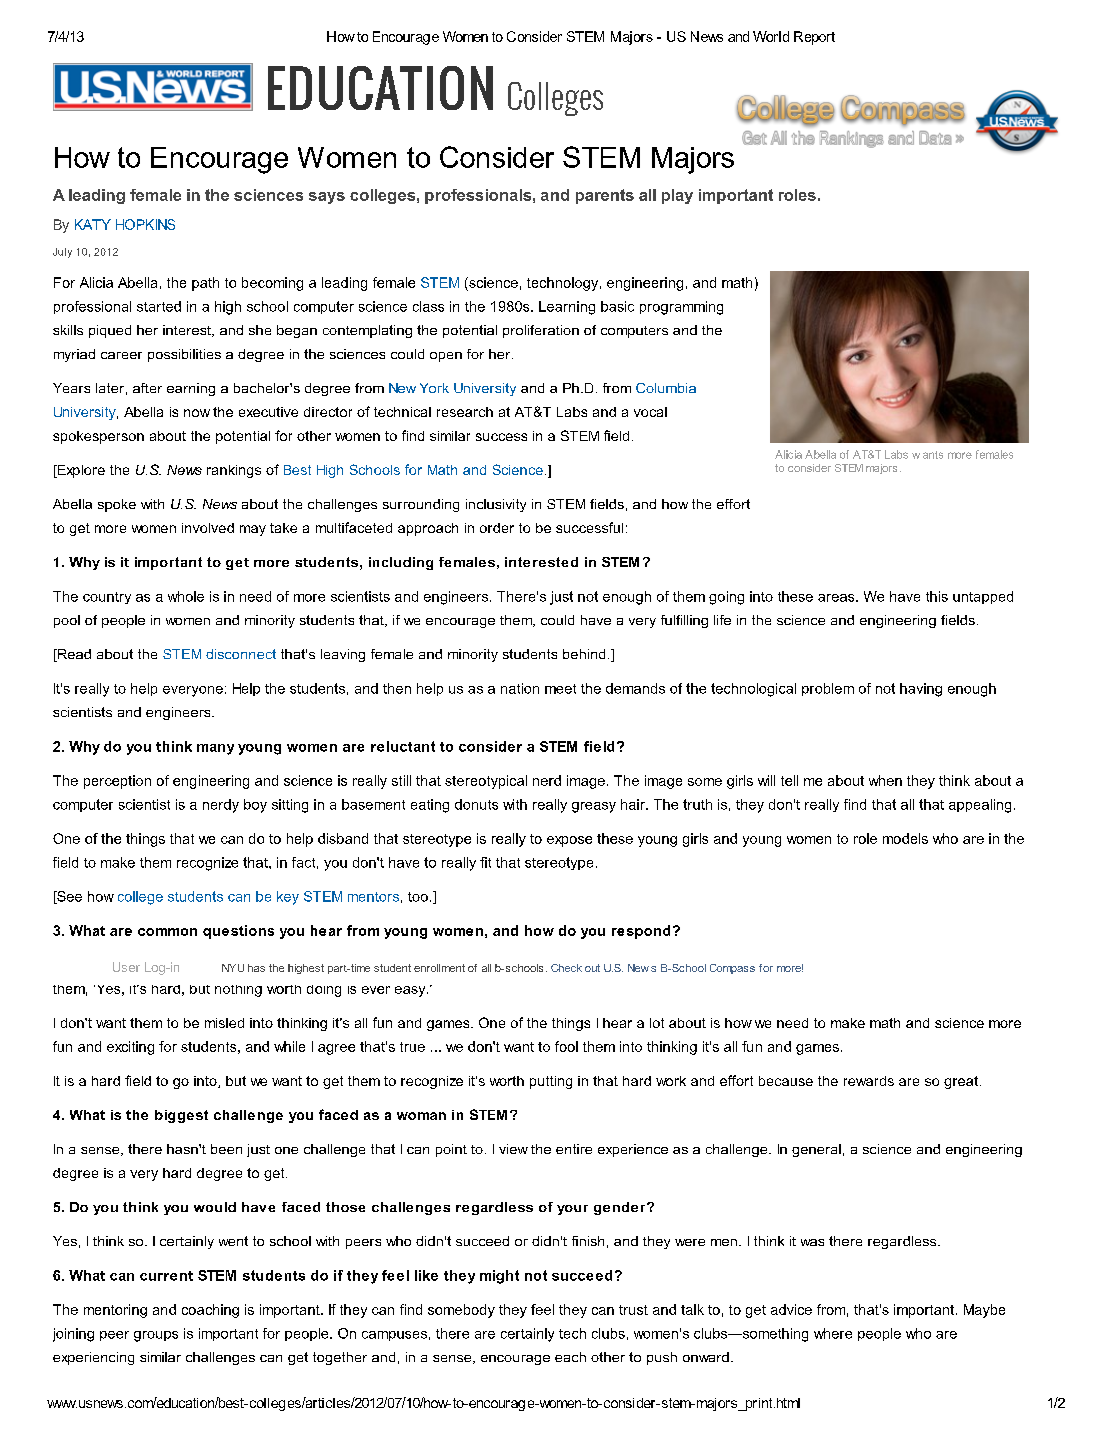 This page has height=1439, width=1112. What do you see at coordinates (496, 505) in the page?
I see `inclusivity` at bounding box center [496, 505].
